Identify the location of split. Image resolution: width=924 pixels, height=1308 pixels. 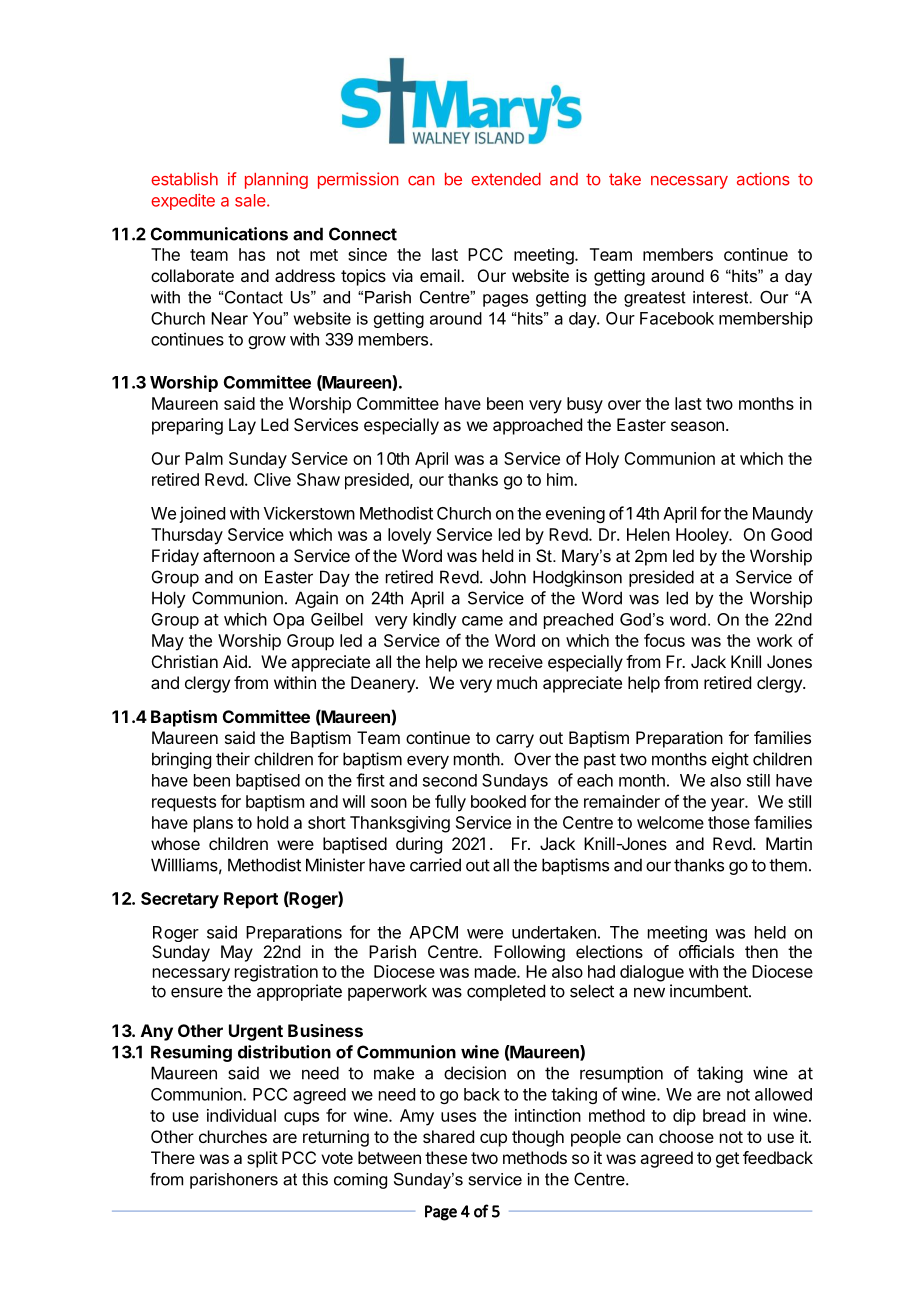
(262, 1159).
